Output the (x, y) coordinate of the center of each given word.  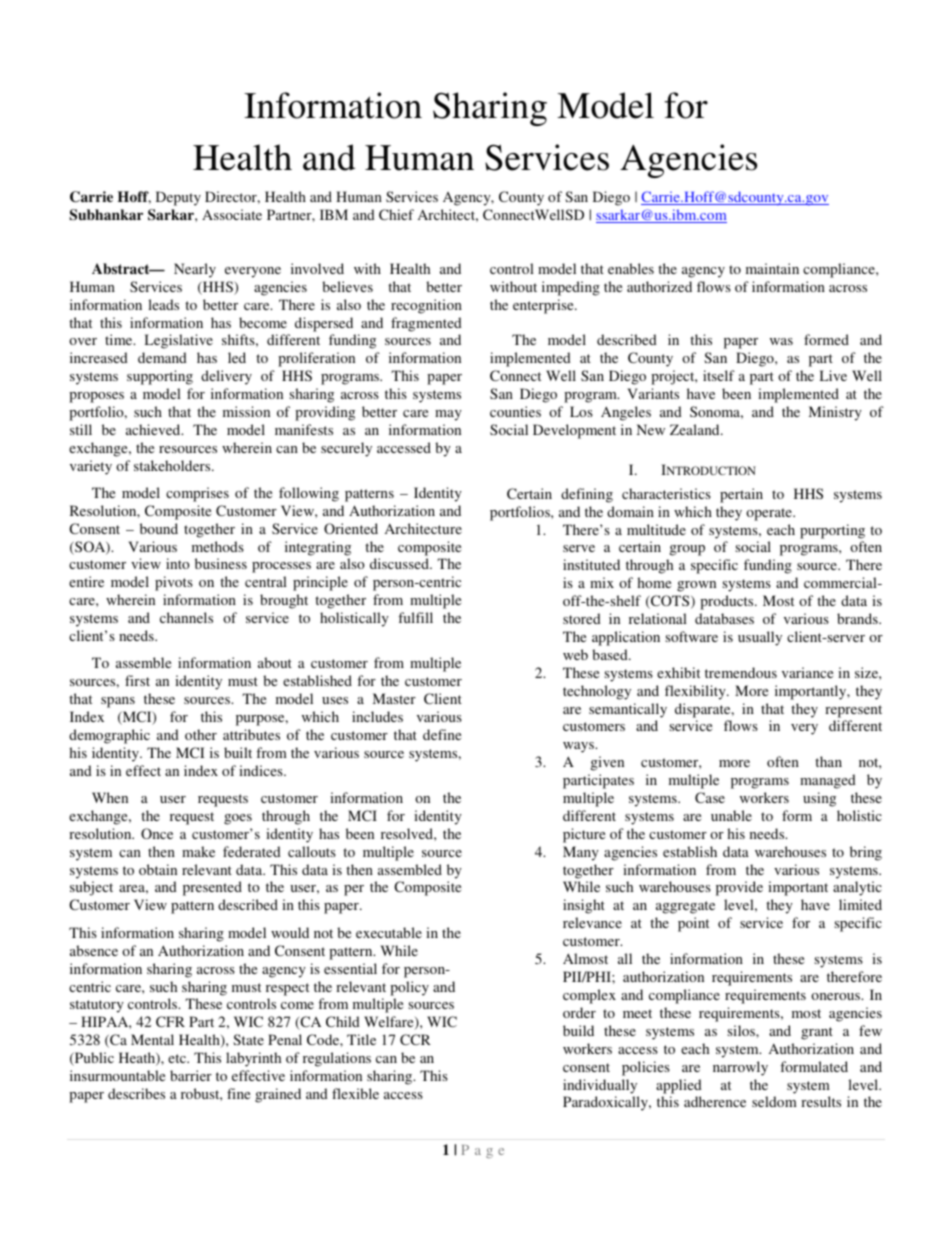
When (110, 797)
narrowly (740, 1068)
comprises (197, 494)
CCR (415, 1039)
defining (587, 495)
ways (579, 747)
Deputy (178, 198)
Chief (396, 214)
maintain (772, 268)
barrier (191, 1075)
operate (770, 514)
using (819, 799)
